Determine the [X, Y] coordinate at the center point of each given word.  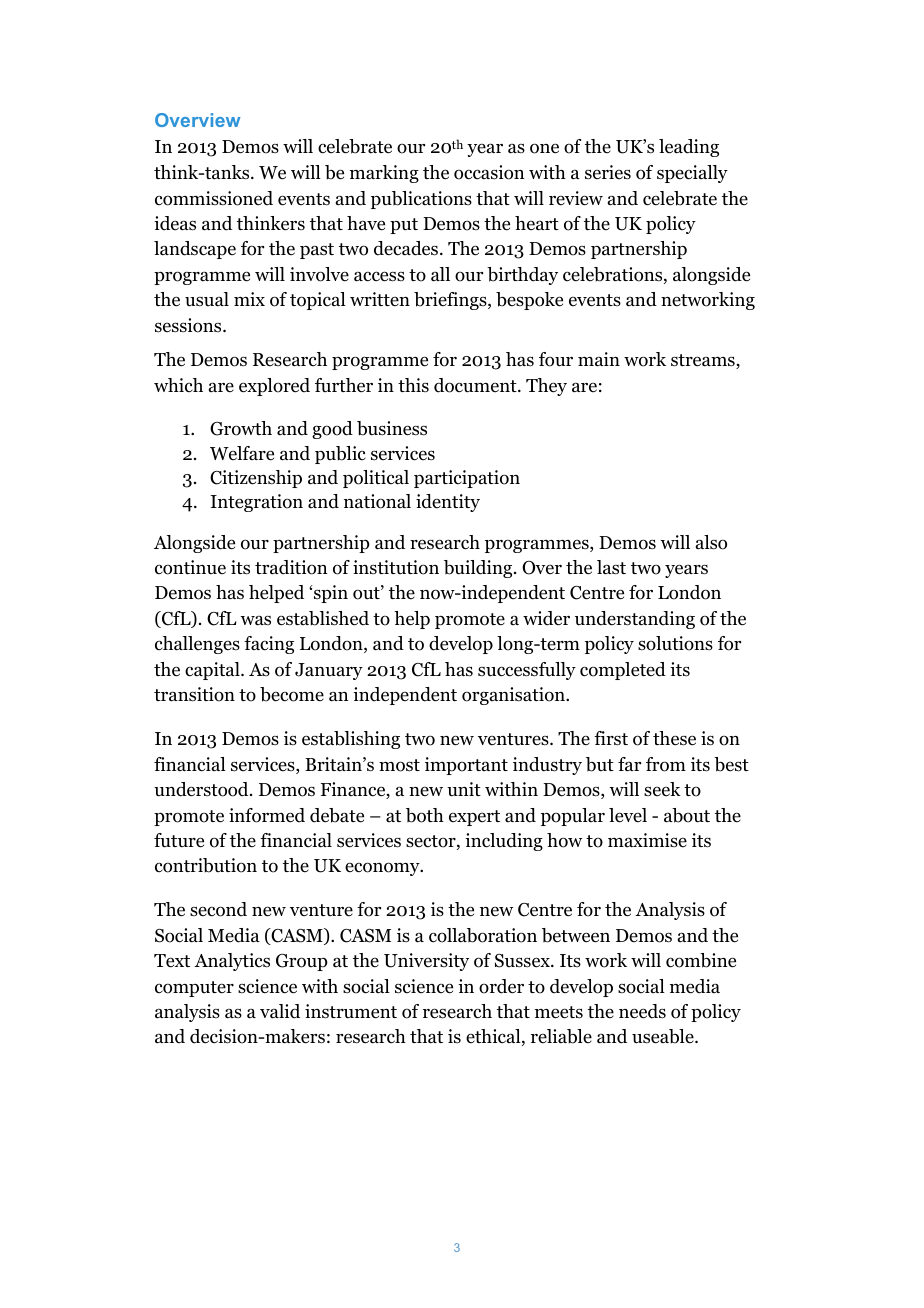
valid [280, 1011]
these [674, 738]
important [466, 766]
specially [692, 174]
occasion [489, 172]
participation [467, 479]
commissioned [214, 198]
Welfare [242, 453]
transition [194, 694]
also [711, 542]
